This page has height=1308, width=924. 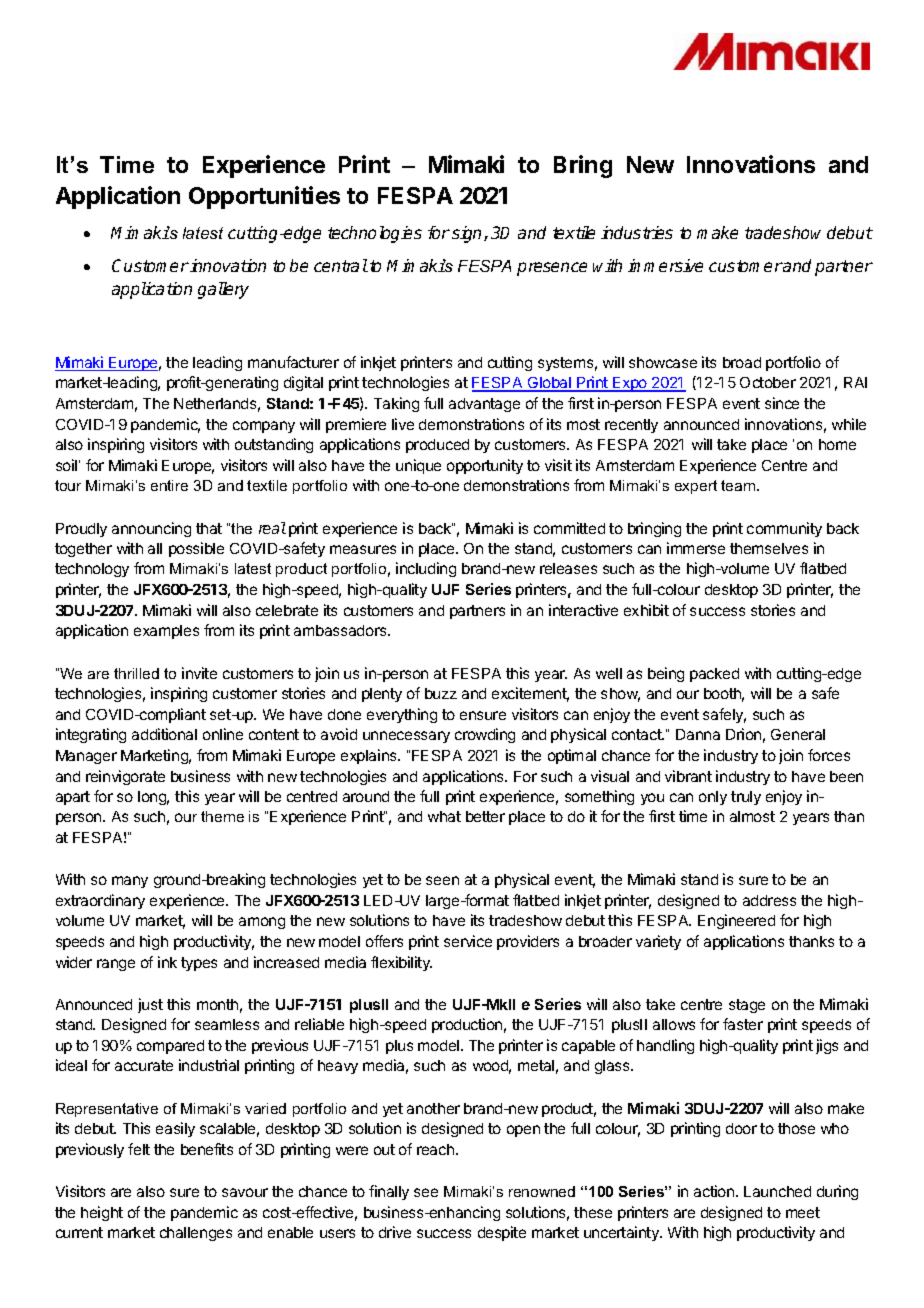 What do you see at coordinates (665, 265) in the page?
I see `immersive` at bounding box center [665, 265].
